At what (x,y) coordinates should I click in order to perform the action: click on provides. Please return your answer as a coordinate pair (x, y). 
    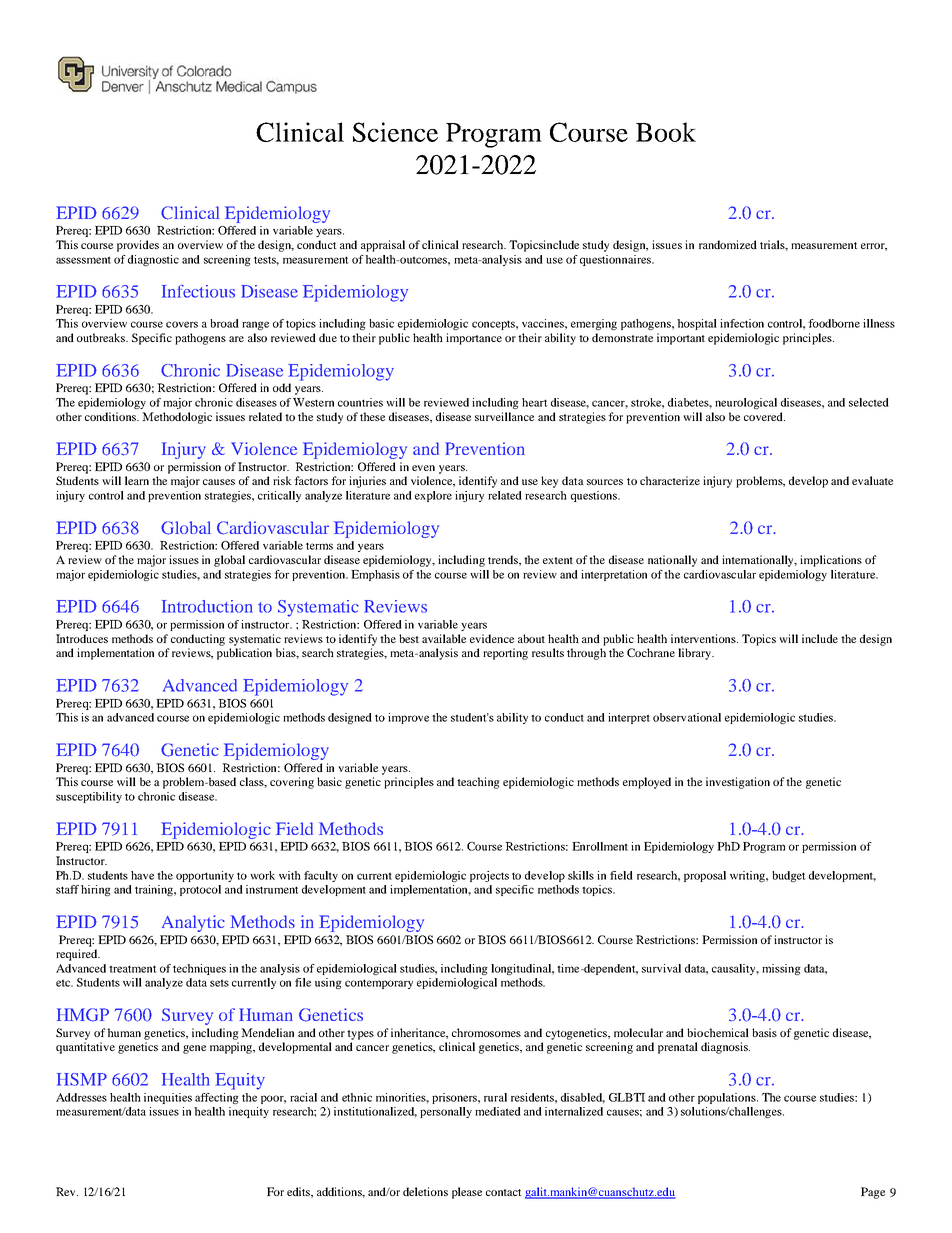
    Looking at the image, I should click on (138, 246).
